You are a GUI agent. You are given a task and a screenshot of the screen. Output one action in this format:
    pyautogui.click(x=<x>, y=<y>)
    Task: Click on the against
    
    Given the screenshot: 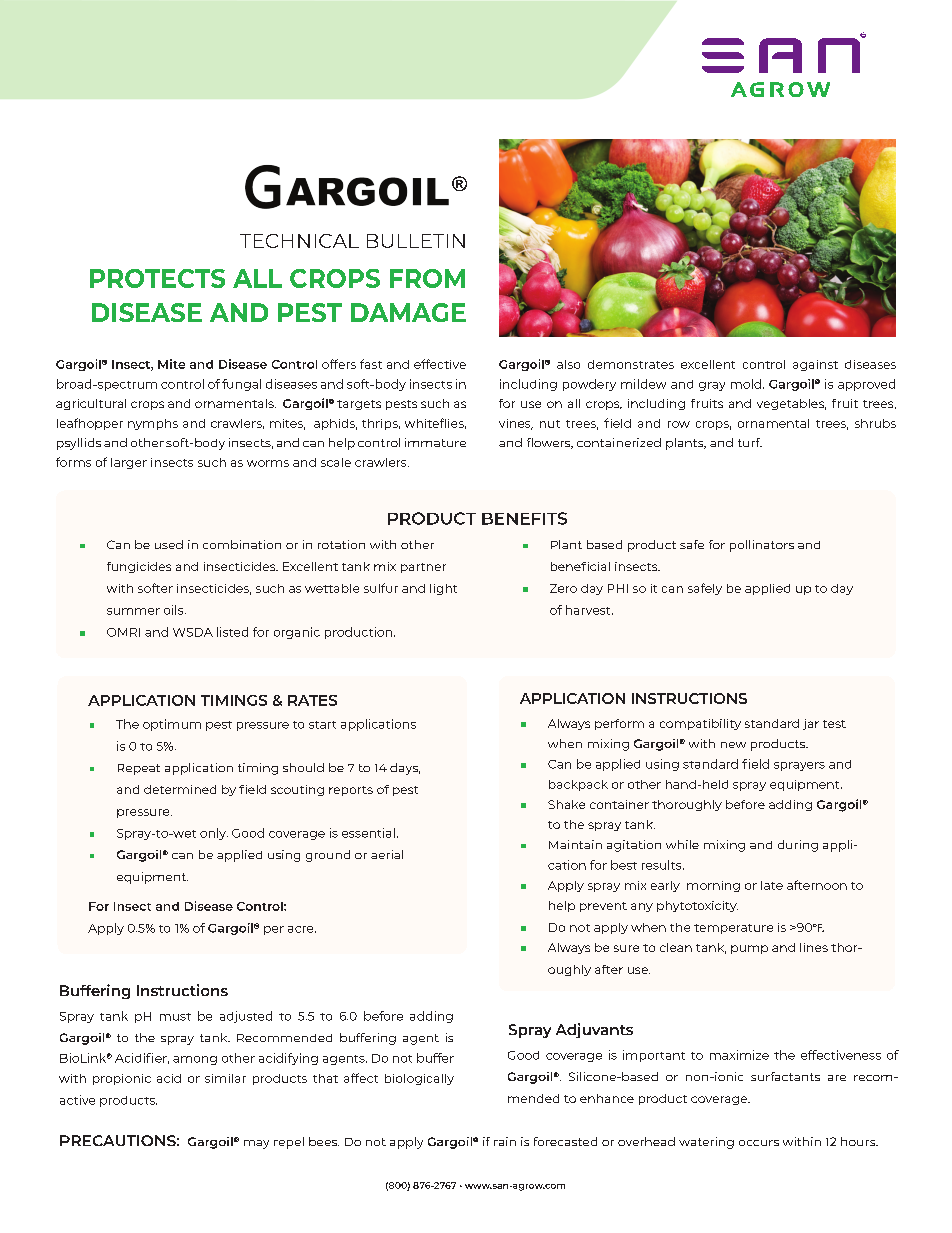 What is the action you would take?
    pyautogui.click(x=815, y=365)
